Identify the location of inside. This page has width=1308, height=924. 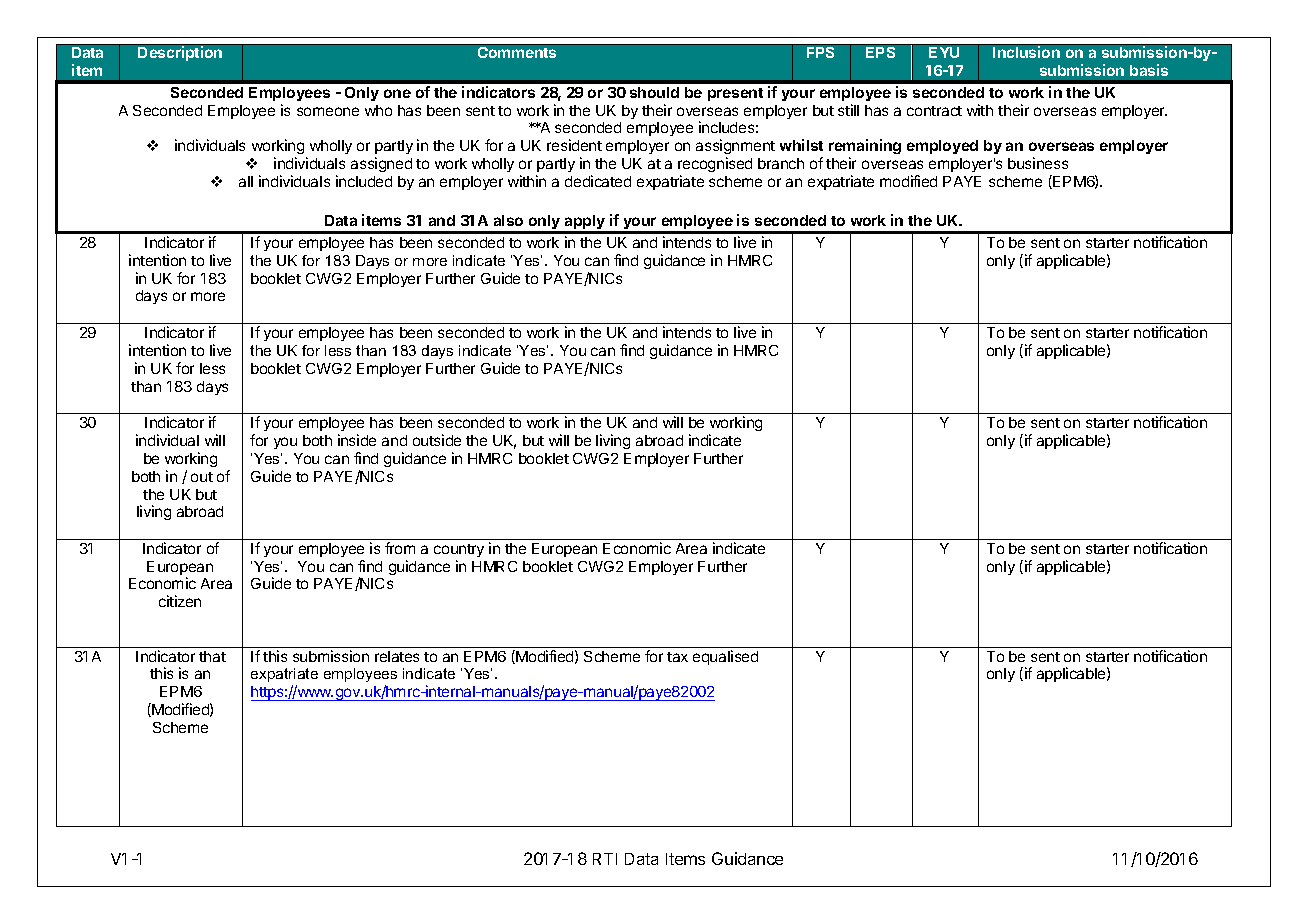
(357, 440).
